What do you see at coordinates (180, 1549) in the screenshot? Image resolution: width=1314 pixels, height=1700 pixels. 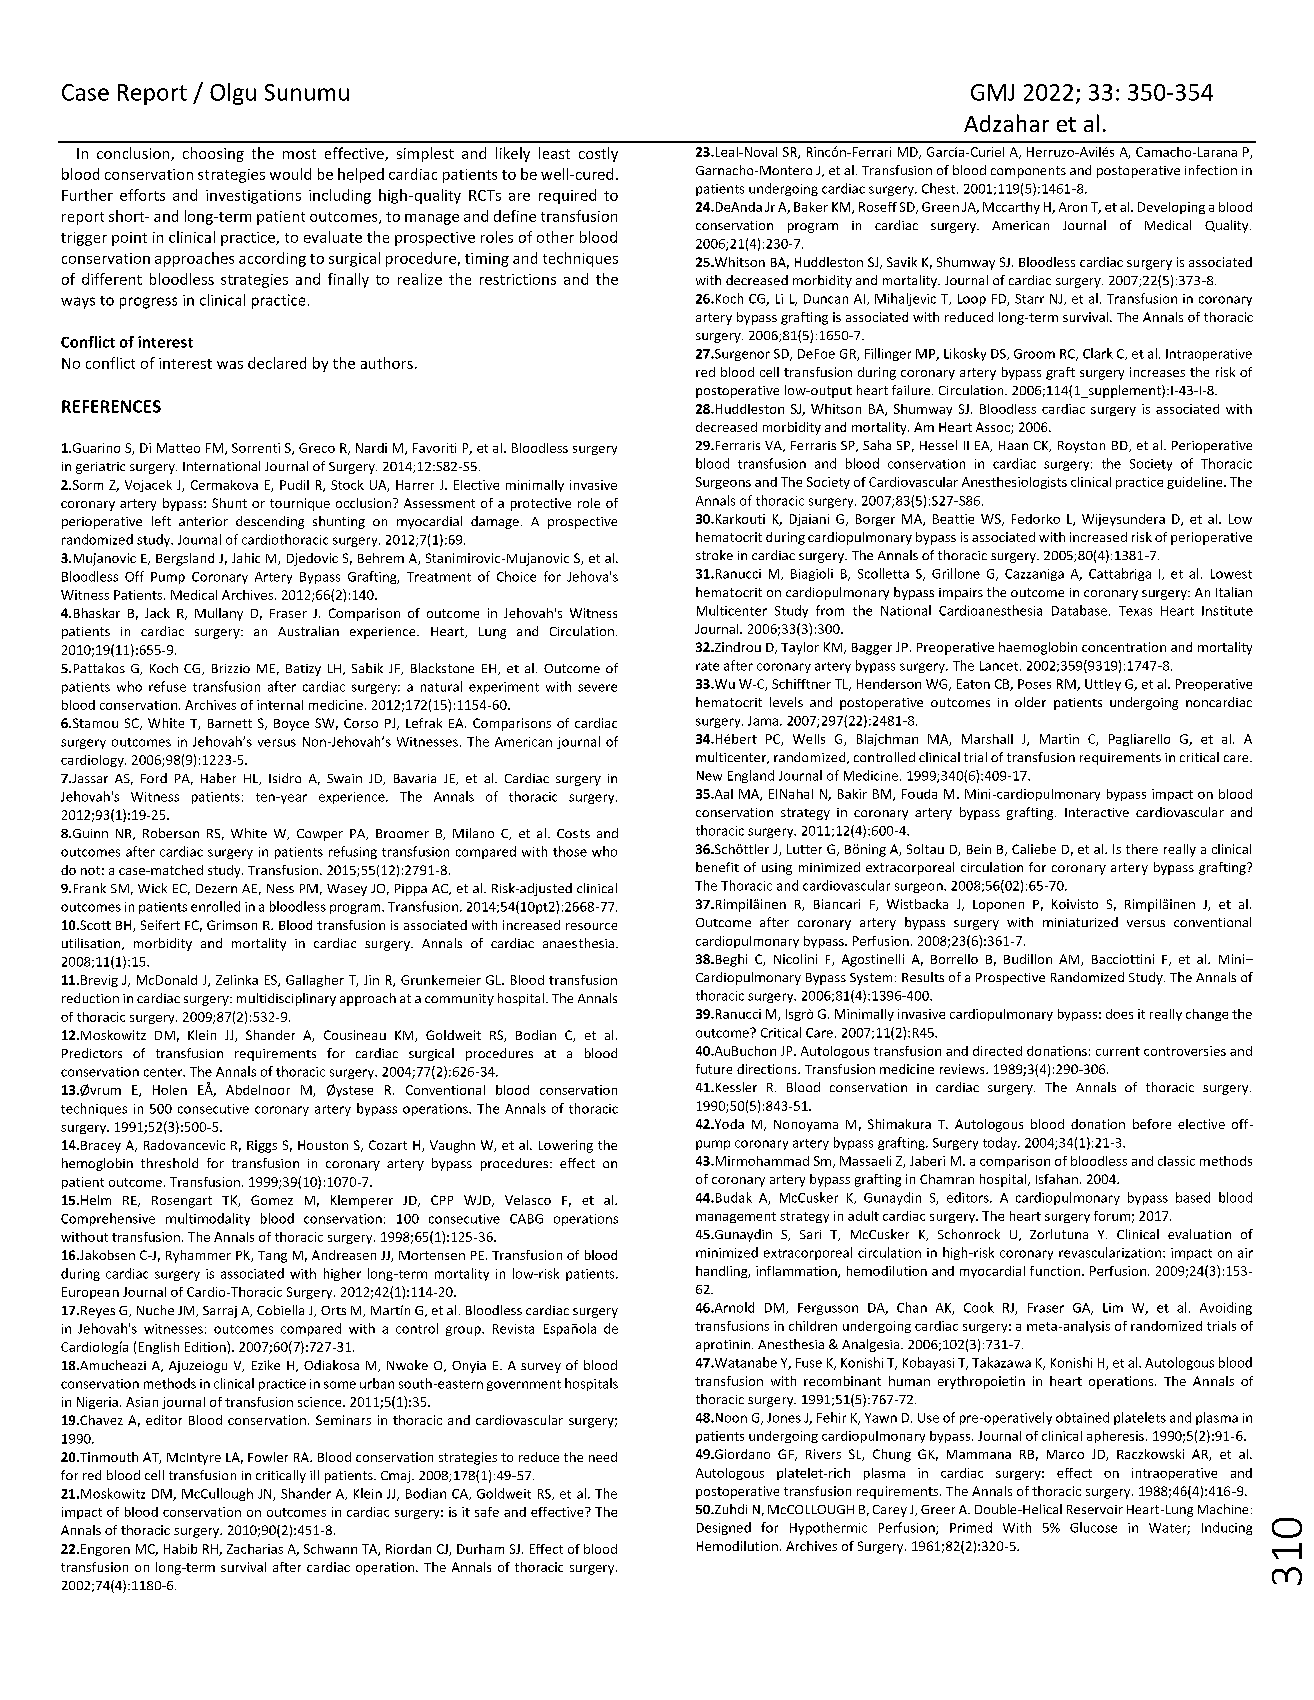 I see `Habib` at bounding box center [180, 1549].
